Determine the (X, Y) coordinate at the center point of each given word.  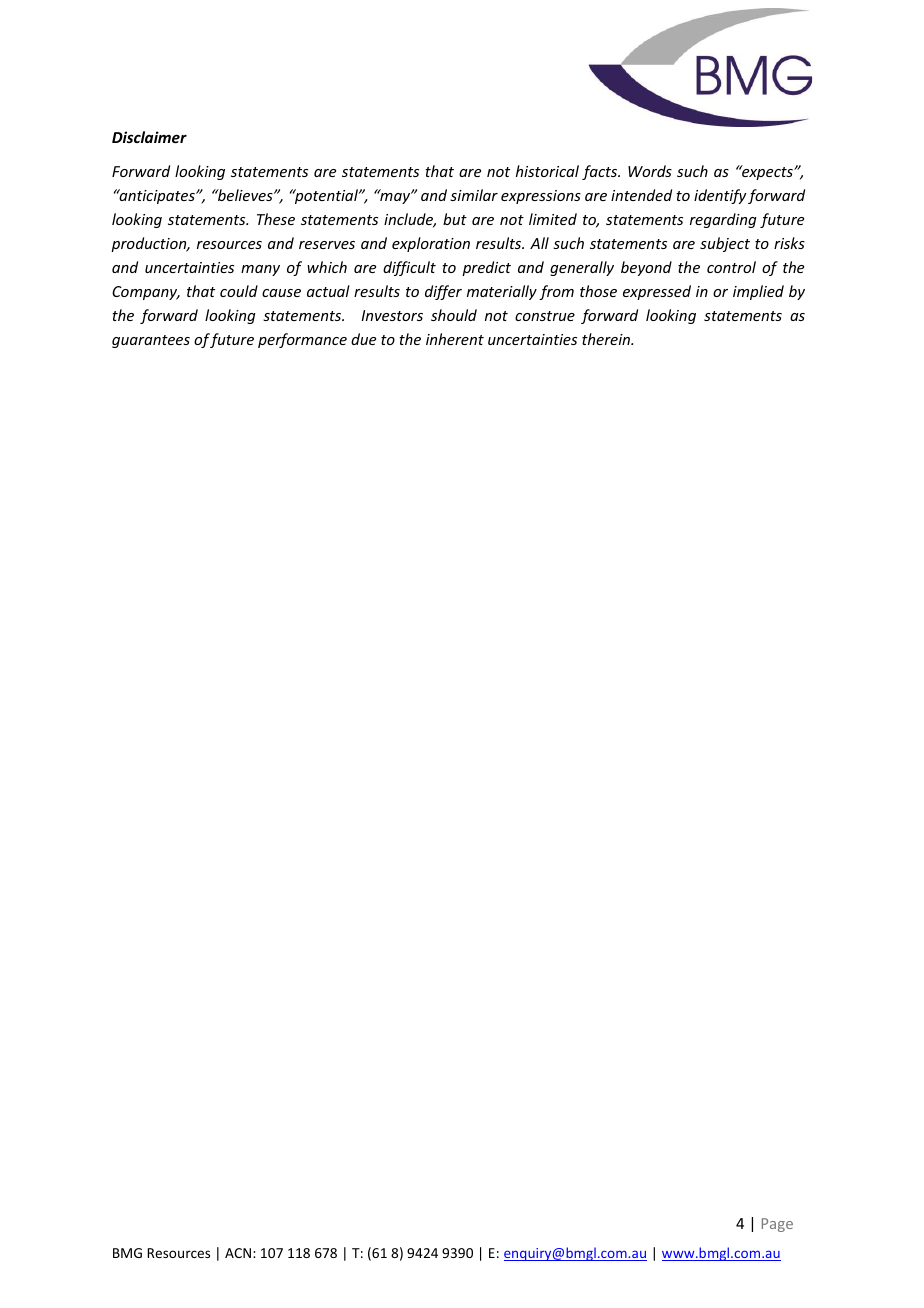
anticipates (157, 196)
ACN (238, 1253)
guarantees (151, 341)
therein (607, 339)
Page (777, 1225)
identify (720, 196)
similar (474, 195)
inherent (455, 339)
